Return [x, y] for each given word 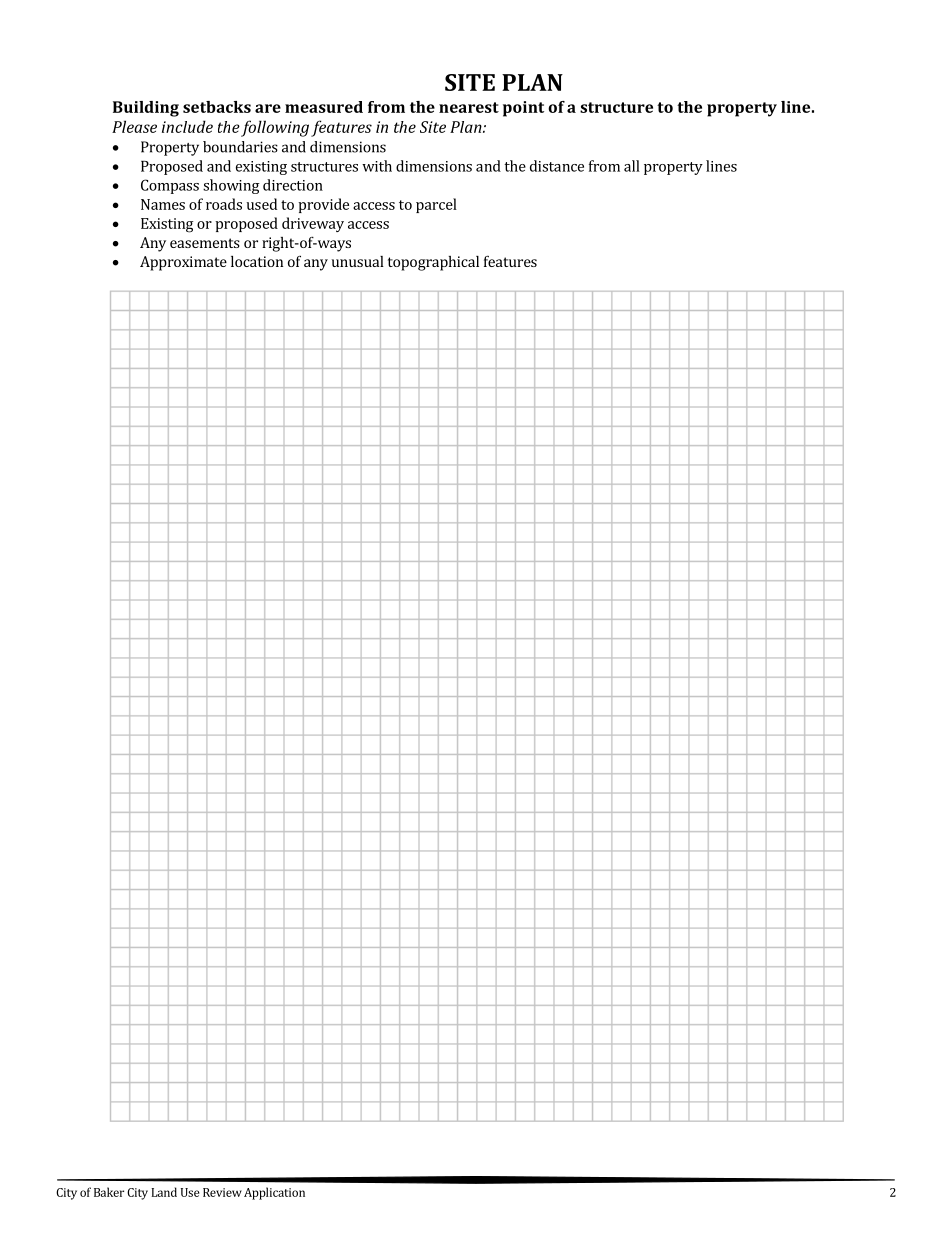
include [187, 126]
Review [222, 1192]
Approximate [183, 263]
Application [274, 1193]
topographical [433, 263]
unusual [358, 261]
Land [164, 1192]
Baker [109, 1192]
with [377, 166]
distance [557, 166]
